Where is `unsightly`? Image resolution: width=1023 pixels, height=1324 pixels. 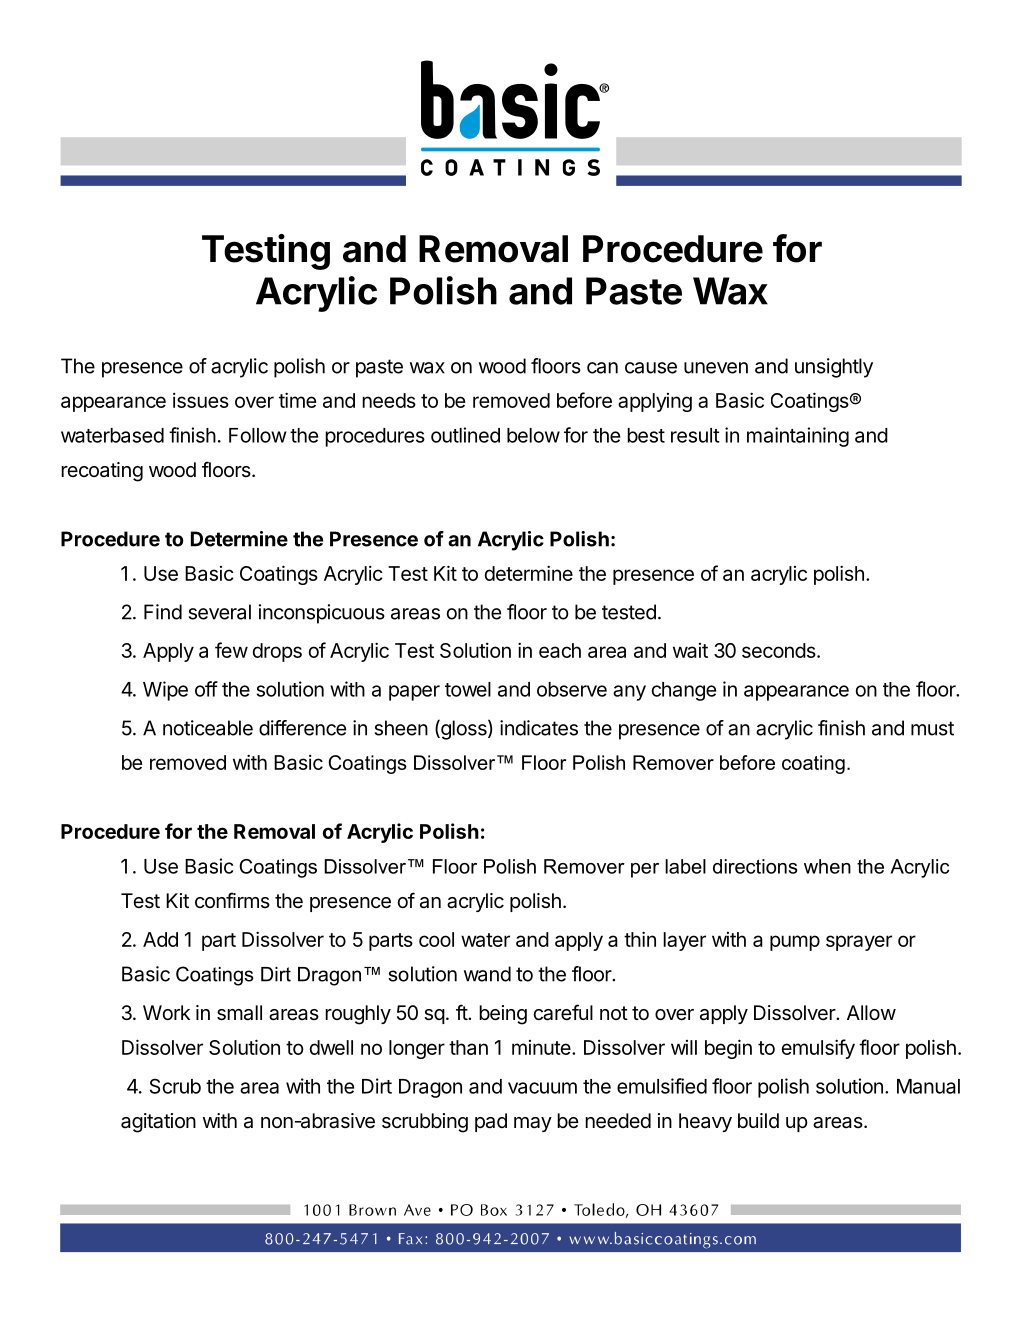
unsightly is located at coordinates (834, 368).
